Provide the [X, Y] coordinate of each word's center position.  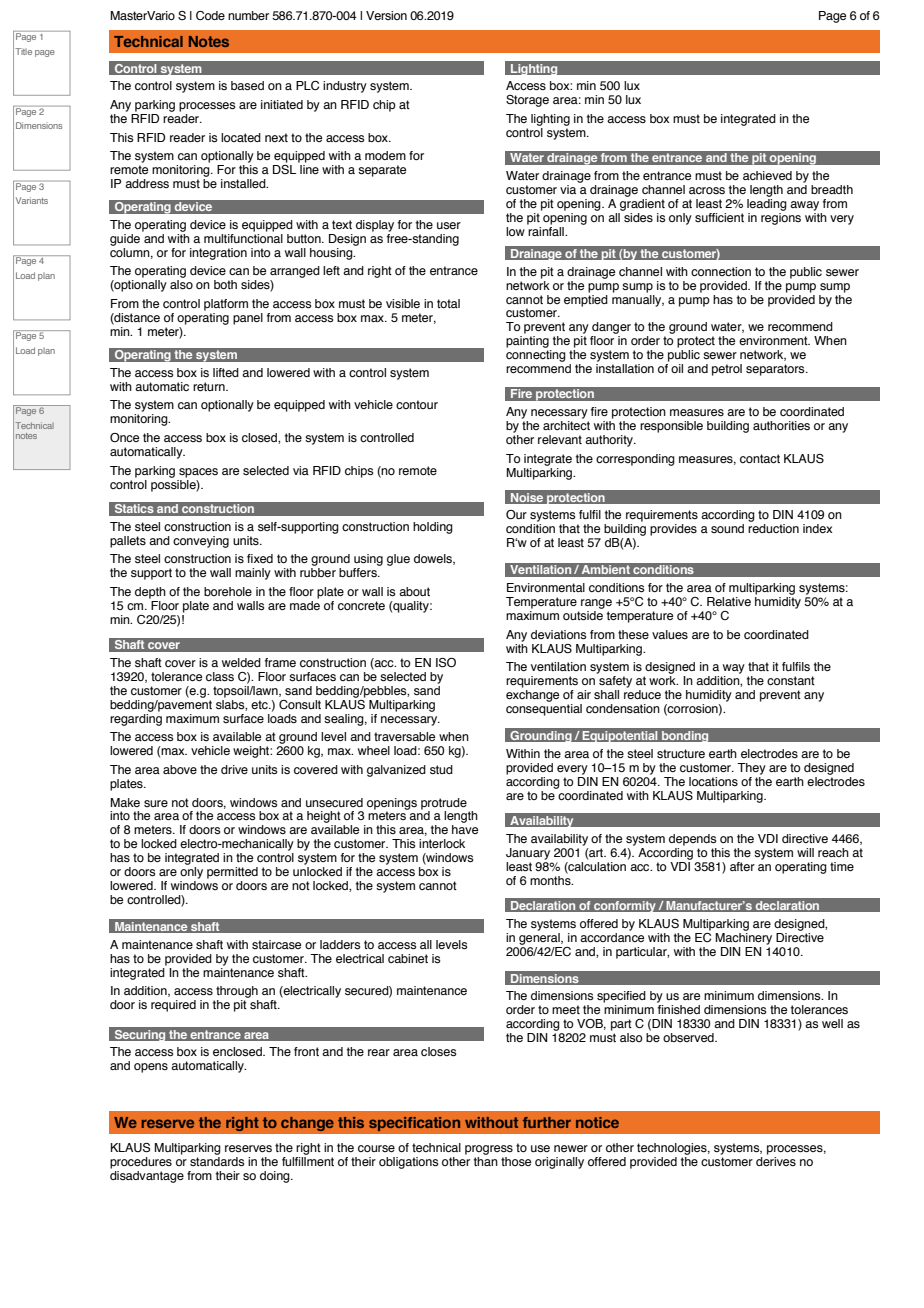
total [448, 303]
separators [776, 370]
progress [489, 1150]
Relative [729, 601]
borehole [228, 591]
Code [210, 15]
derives [776, 1160]
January [528, 854]
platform [226, 305]
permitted [232, 873]
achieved [767, 175]
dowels [434, 559]
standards [217, 1160]
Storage [527, 101]
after [742, 866]
